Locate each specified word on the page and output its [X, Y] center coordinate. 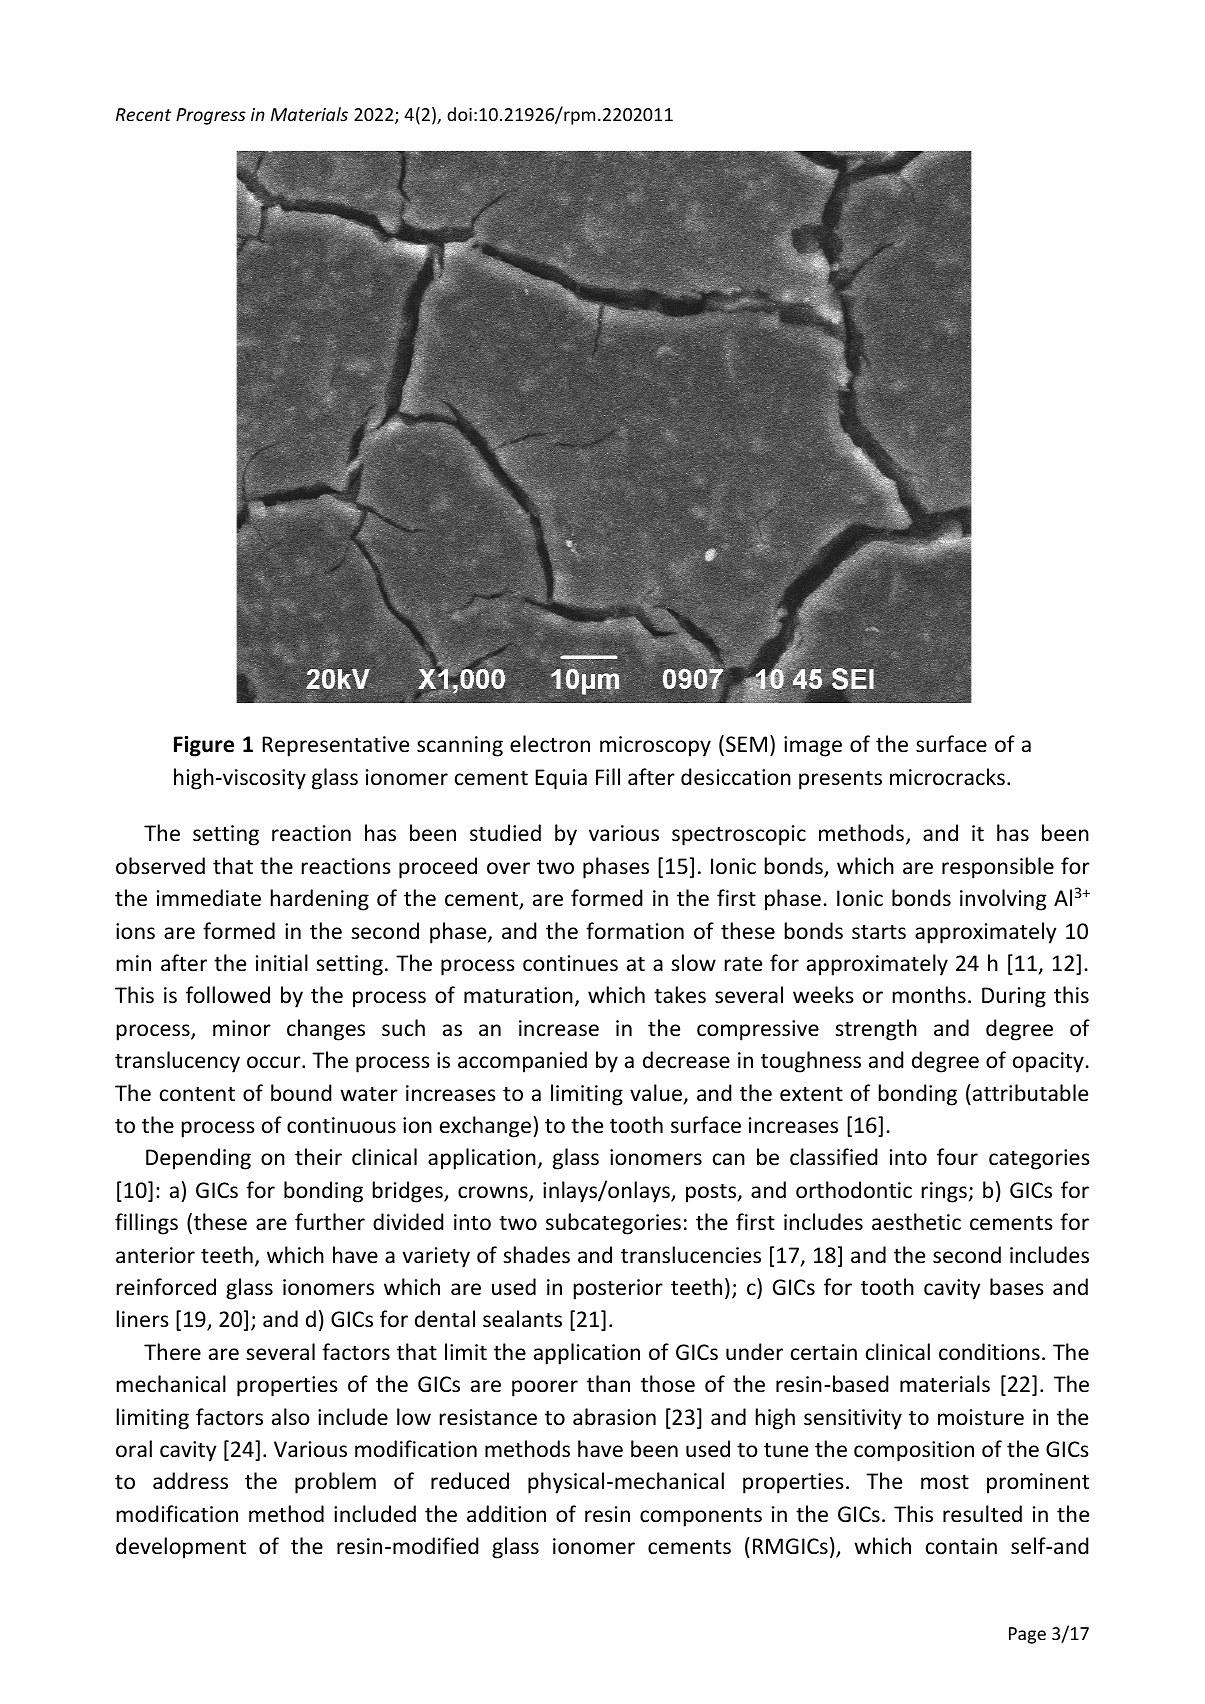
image [813, 746]
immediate [209, 898]
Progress [211, 116]
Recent [143, 114]
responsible [998, 868]
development [181, 1548]
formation [635, 930]
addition [506, 1514]
